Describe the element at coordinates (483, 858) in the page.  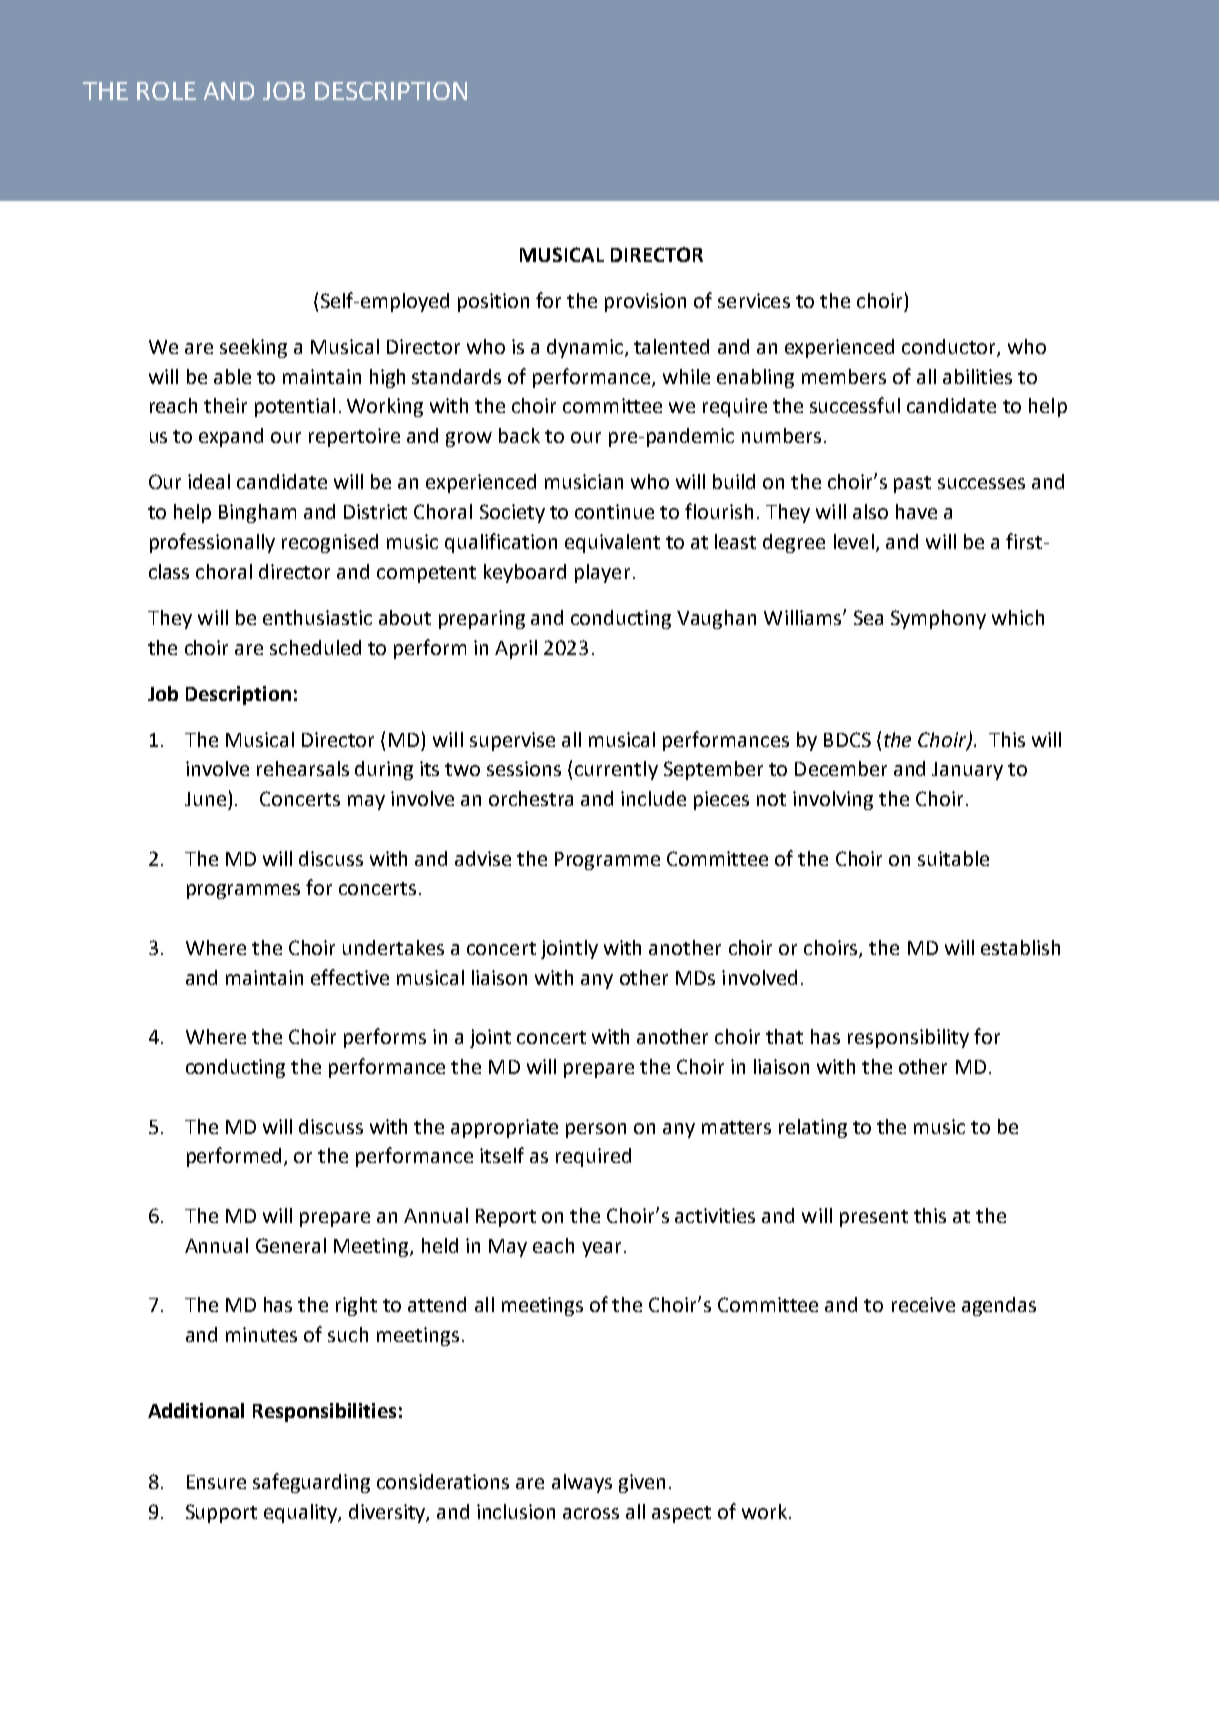
I see `advise` at that location.
